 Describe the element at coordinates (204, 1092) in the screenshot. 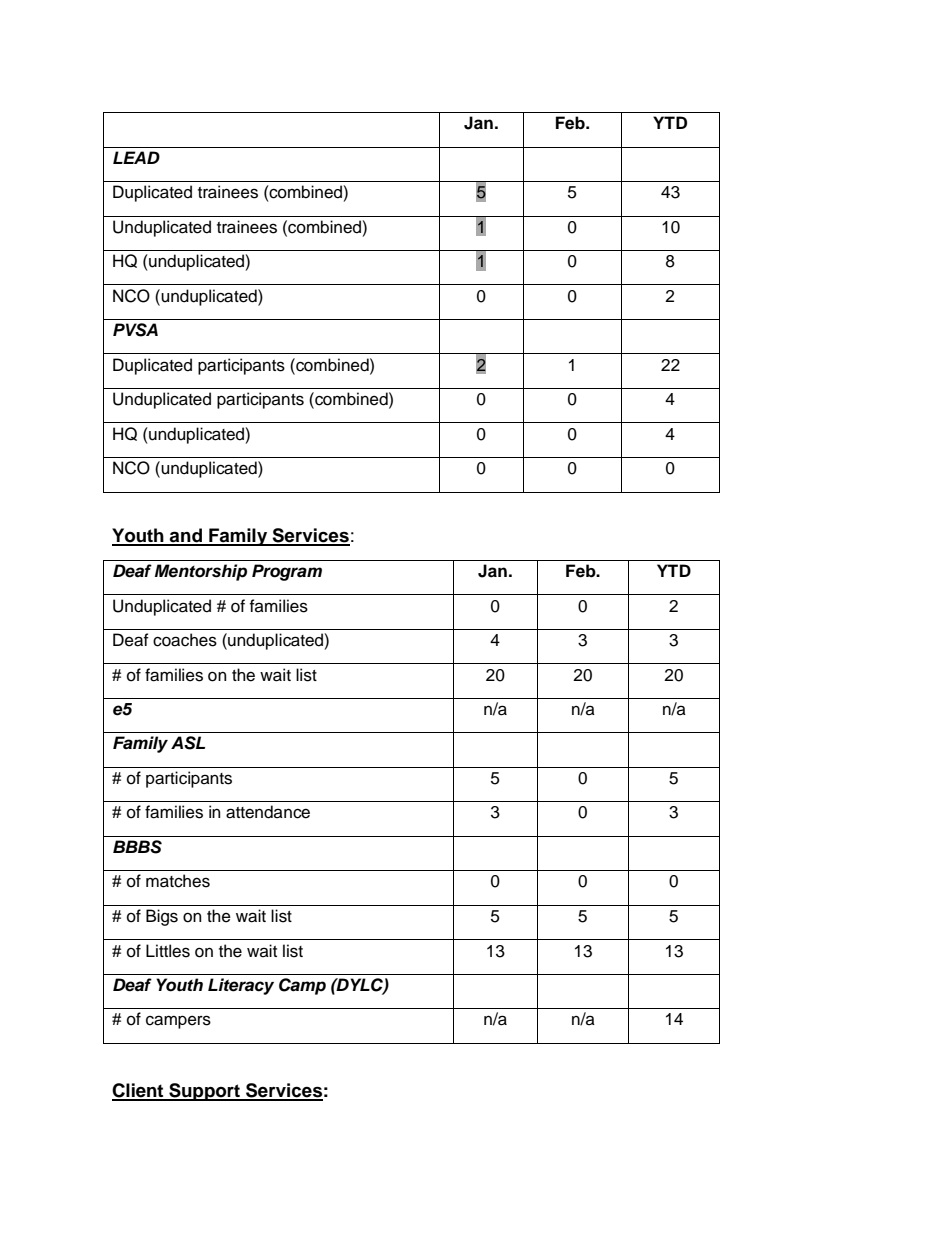

I see `Support` at that location.
